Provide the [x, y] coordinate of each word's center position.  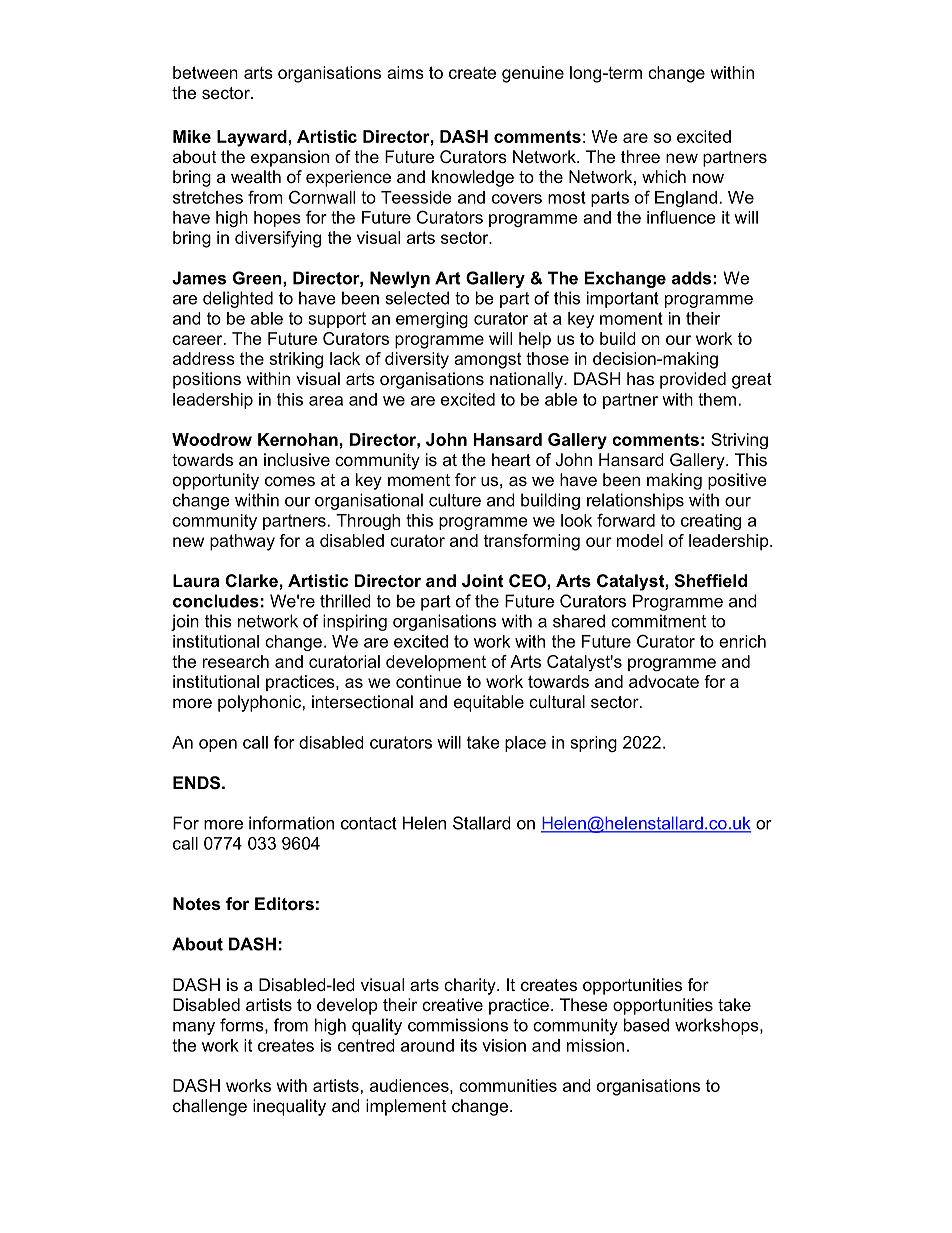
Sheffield [710, 581]
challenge [210, 1107]
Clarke [252, 581]
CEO [528, 580]
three [640, 156]
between [205, 72]
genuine [533, 74]
